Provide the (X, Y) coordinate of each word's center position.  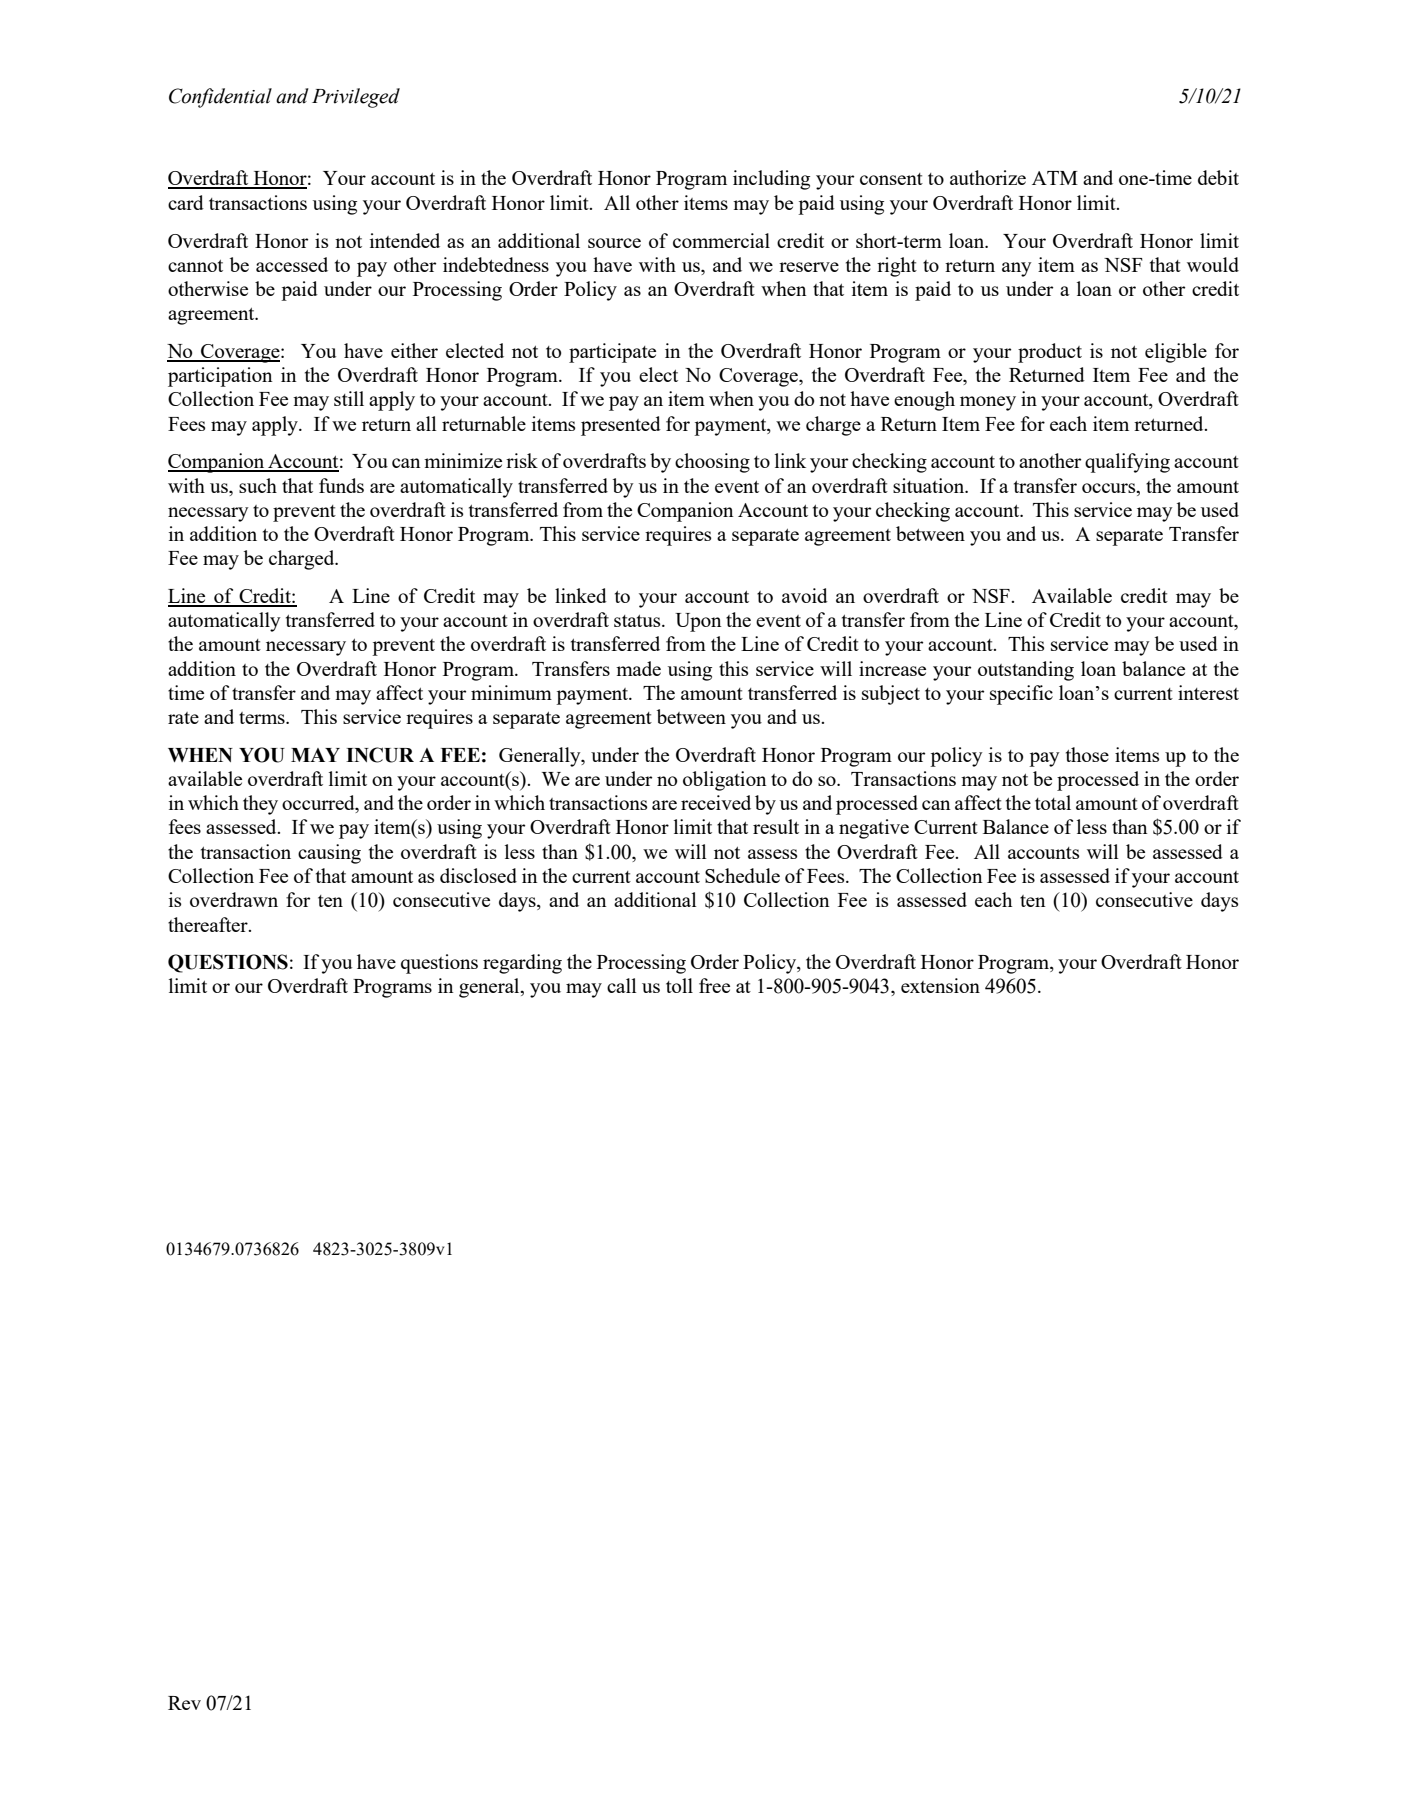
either (414, 350)
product (1050, 353)
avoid (805, 595)
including (771, 180)
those (1087, 754)
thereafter (209, 924)
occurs (1110, 488)
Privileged (356, 98)
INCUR (380, 755)
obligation (725, 781)
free (714, 985)
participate (612, 353)
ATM (1055, 178)
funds (341, 485)
